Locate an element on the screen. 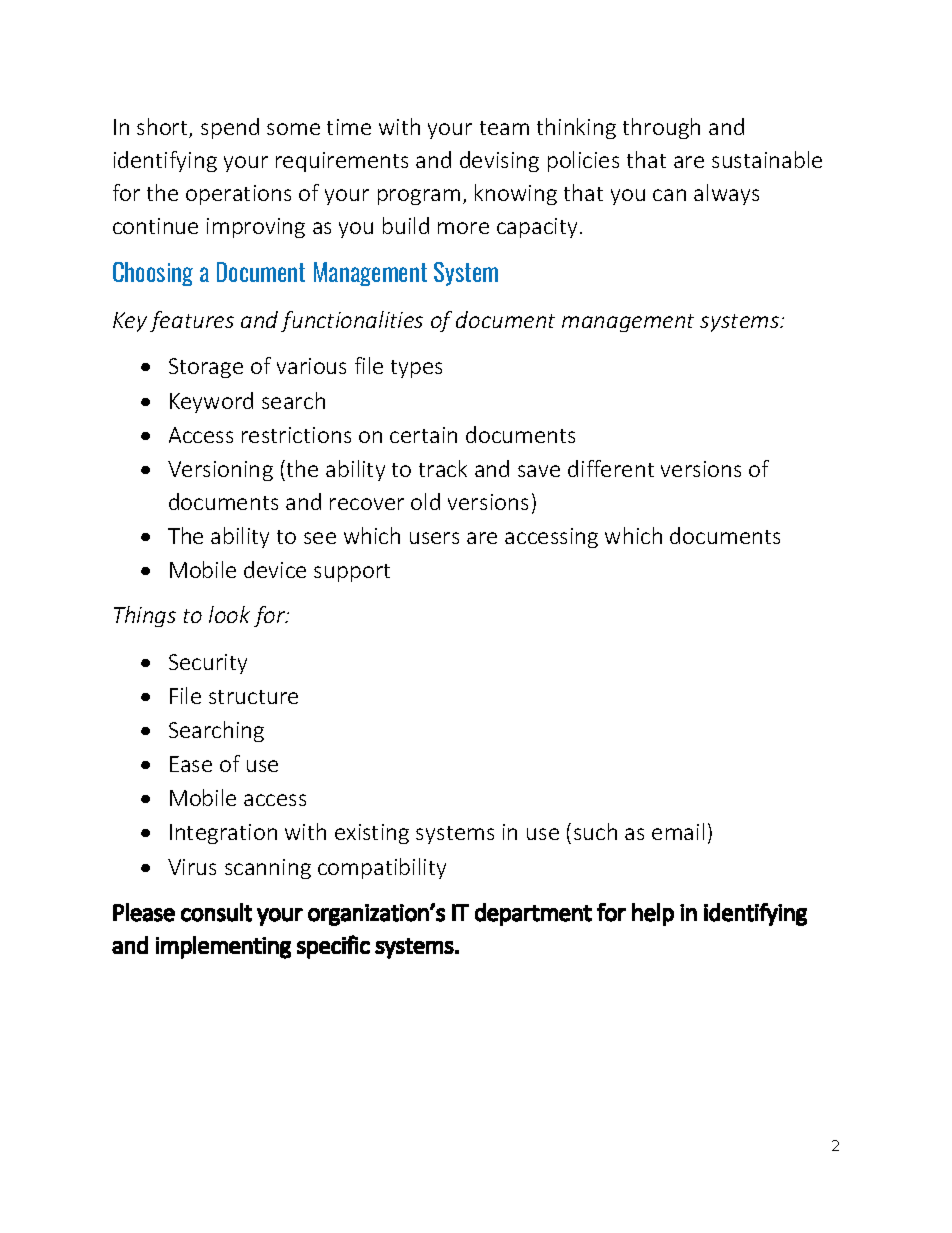 The image size is (952, 1233). device is located at coordinates (275, 569).
